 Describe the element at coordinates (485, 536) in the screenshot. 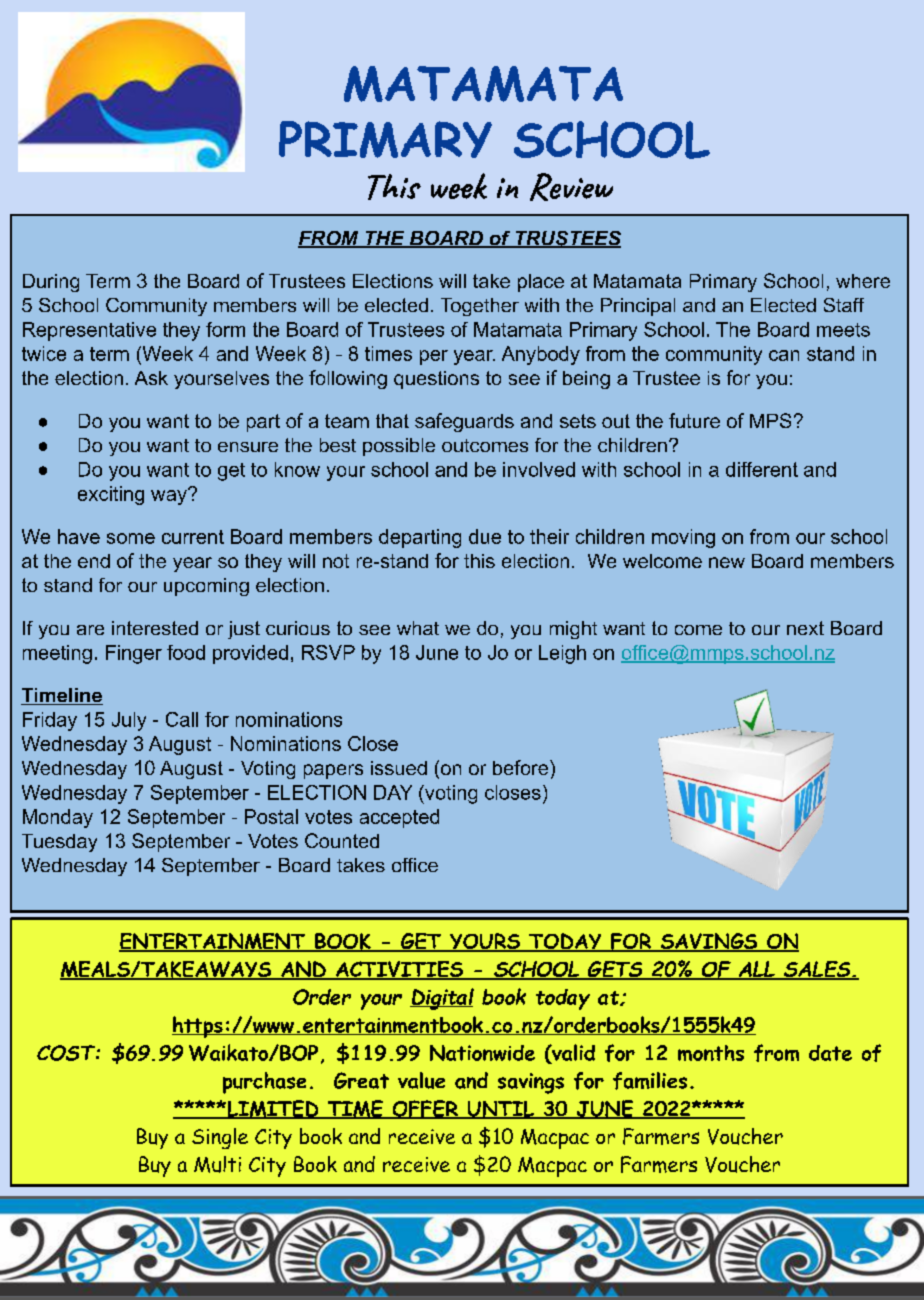

I see `due` at that location.
